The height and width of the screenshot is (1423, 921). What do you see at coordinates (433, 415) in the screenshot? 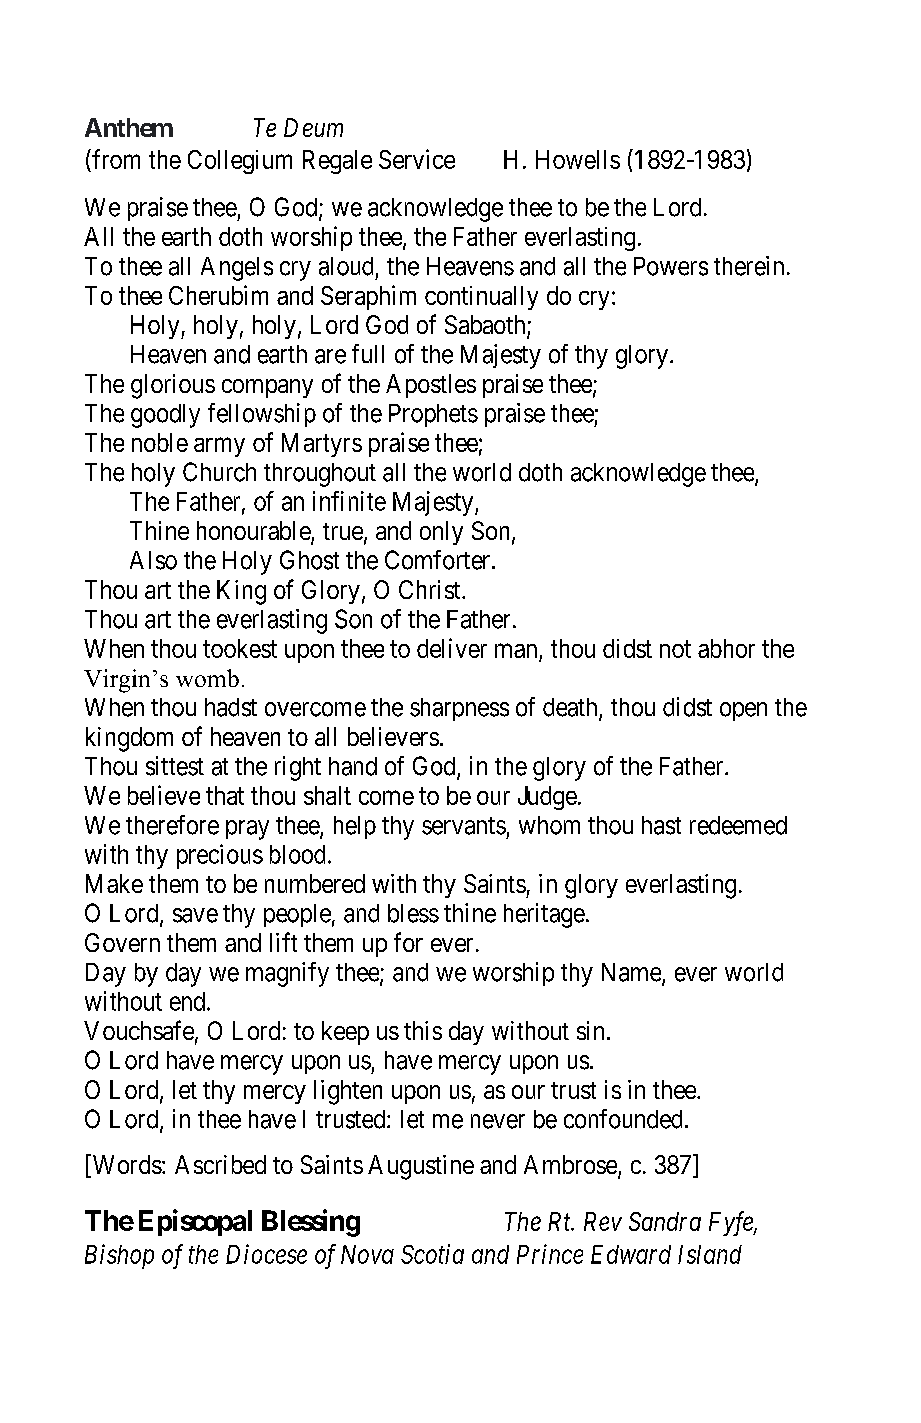
I see `Prophets` at bounding box center [433, 415].
